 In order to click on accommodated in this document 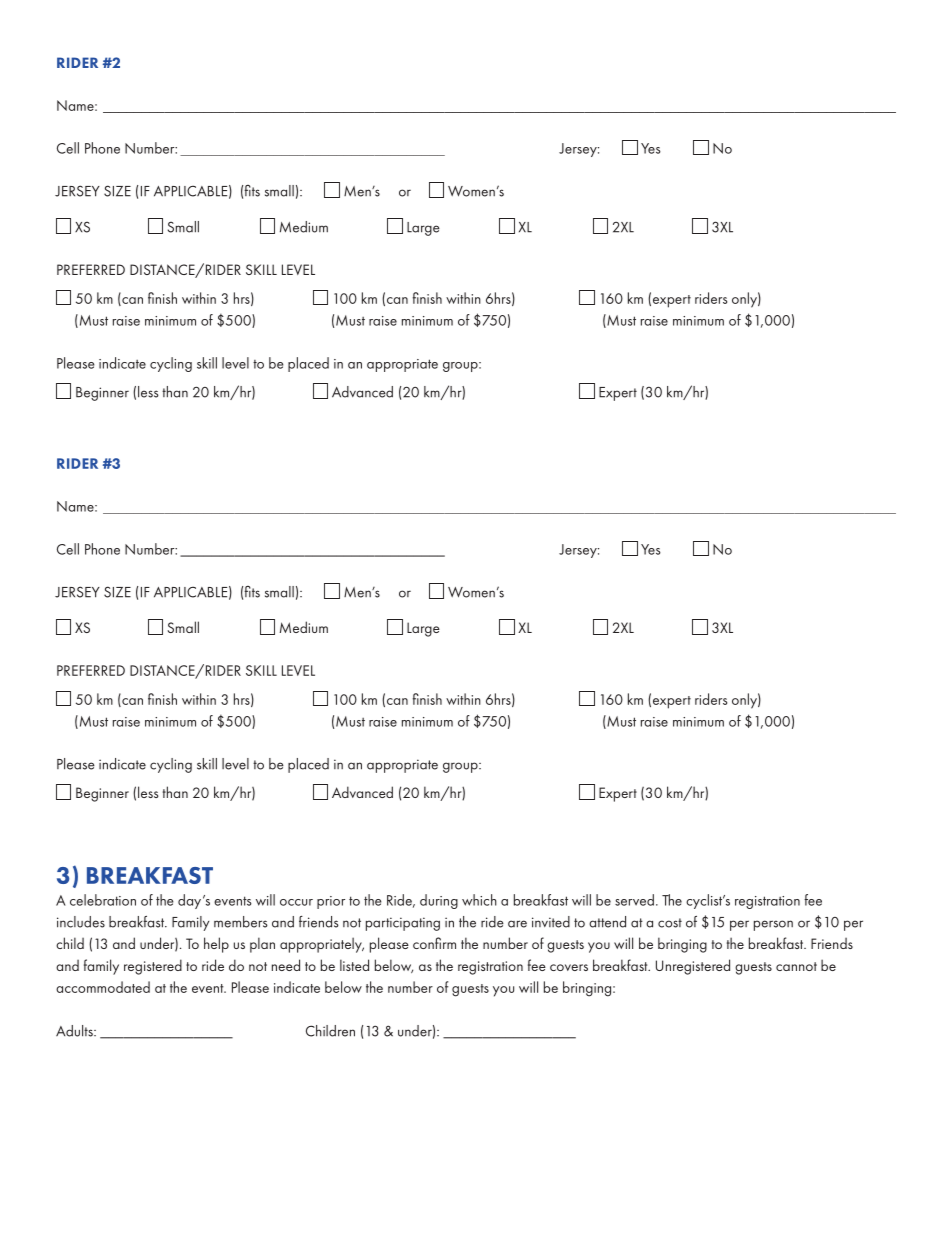, I will do `click(103, 987)`.
